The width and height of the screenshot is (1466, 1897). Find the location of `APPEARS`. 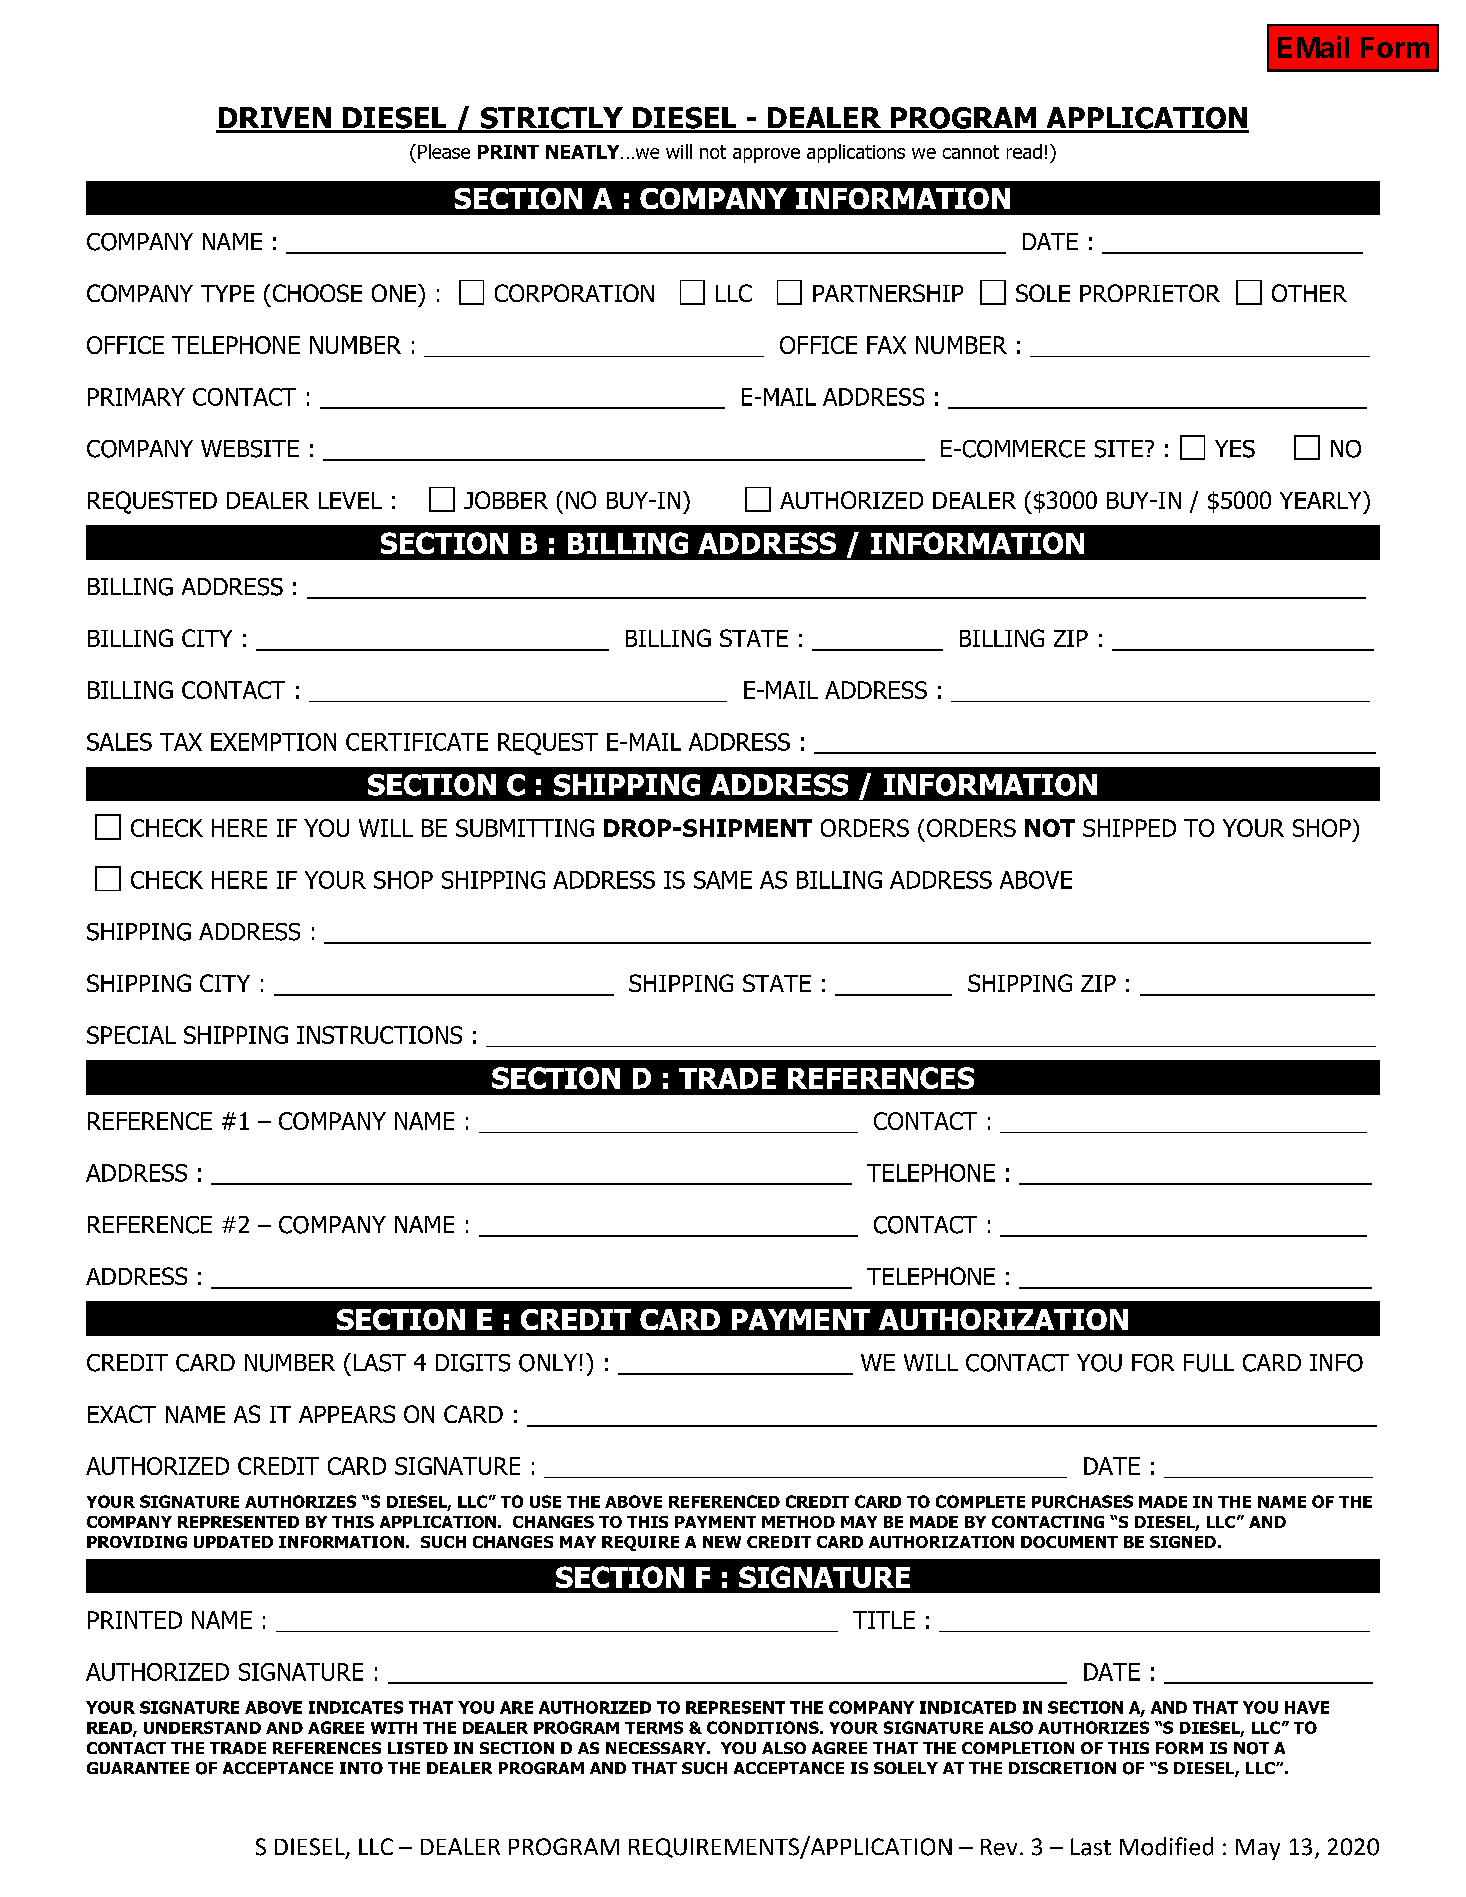

APPEARS is located at coordinates (347, 1414).
